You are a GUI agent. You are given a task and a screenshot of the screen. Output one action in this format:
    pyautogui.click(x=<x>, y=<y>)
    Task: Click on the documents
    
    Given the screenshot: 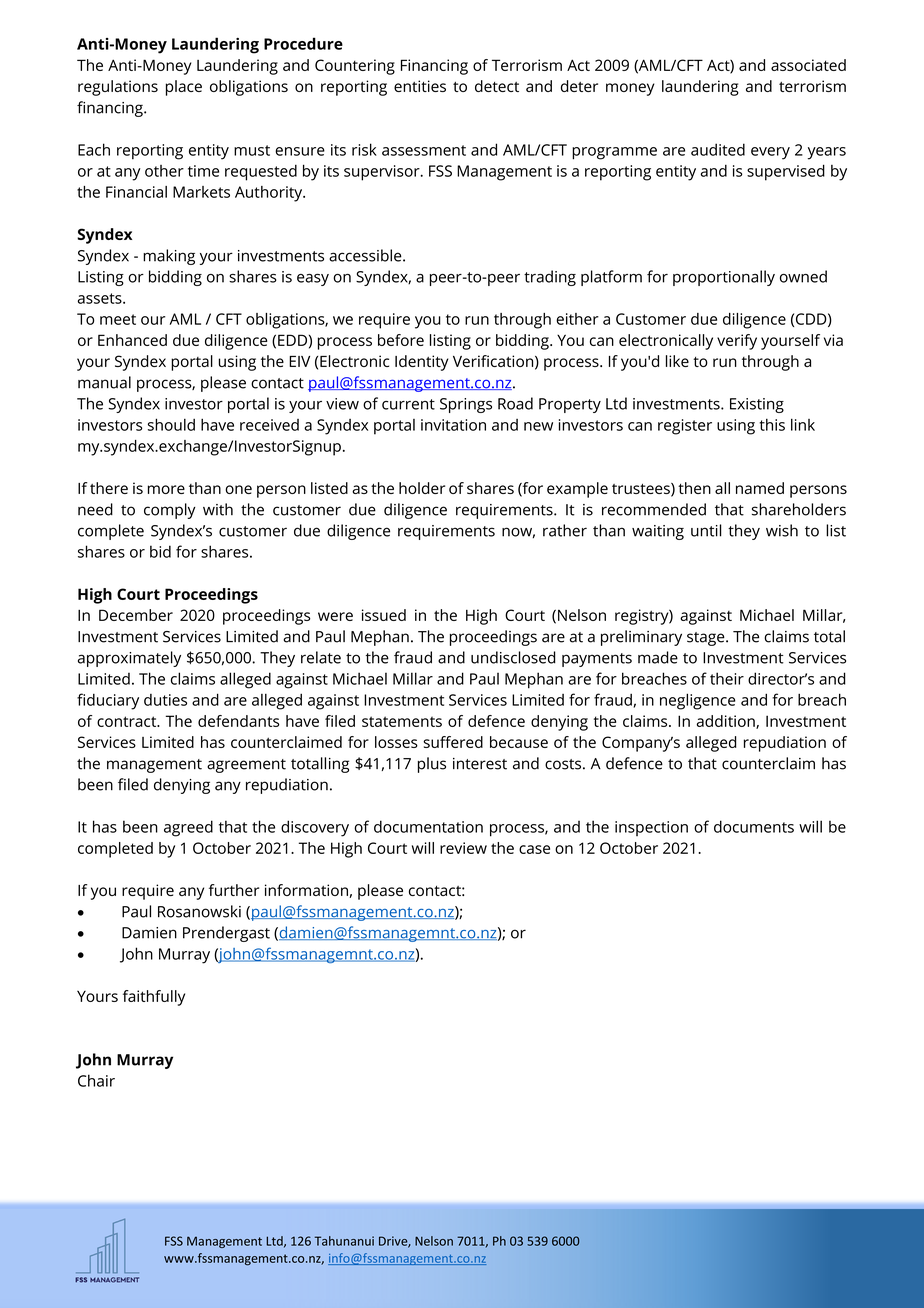 What is the action you would take?
    pyautogui.click(x=754, y=826)
